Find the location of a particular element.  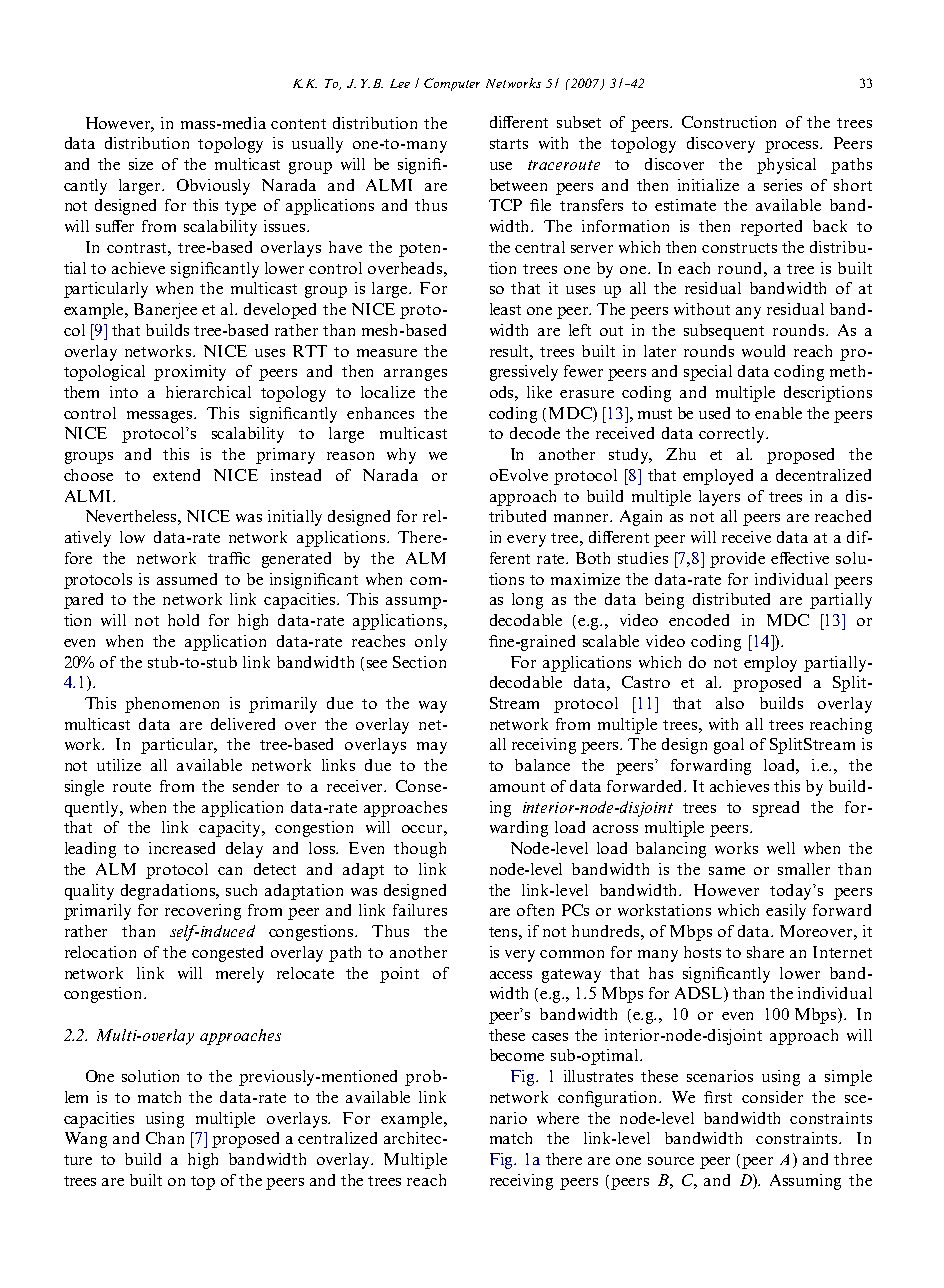

Banerjee is located at coordinates (165, 311).
